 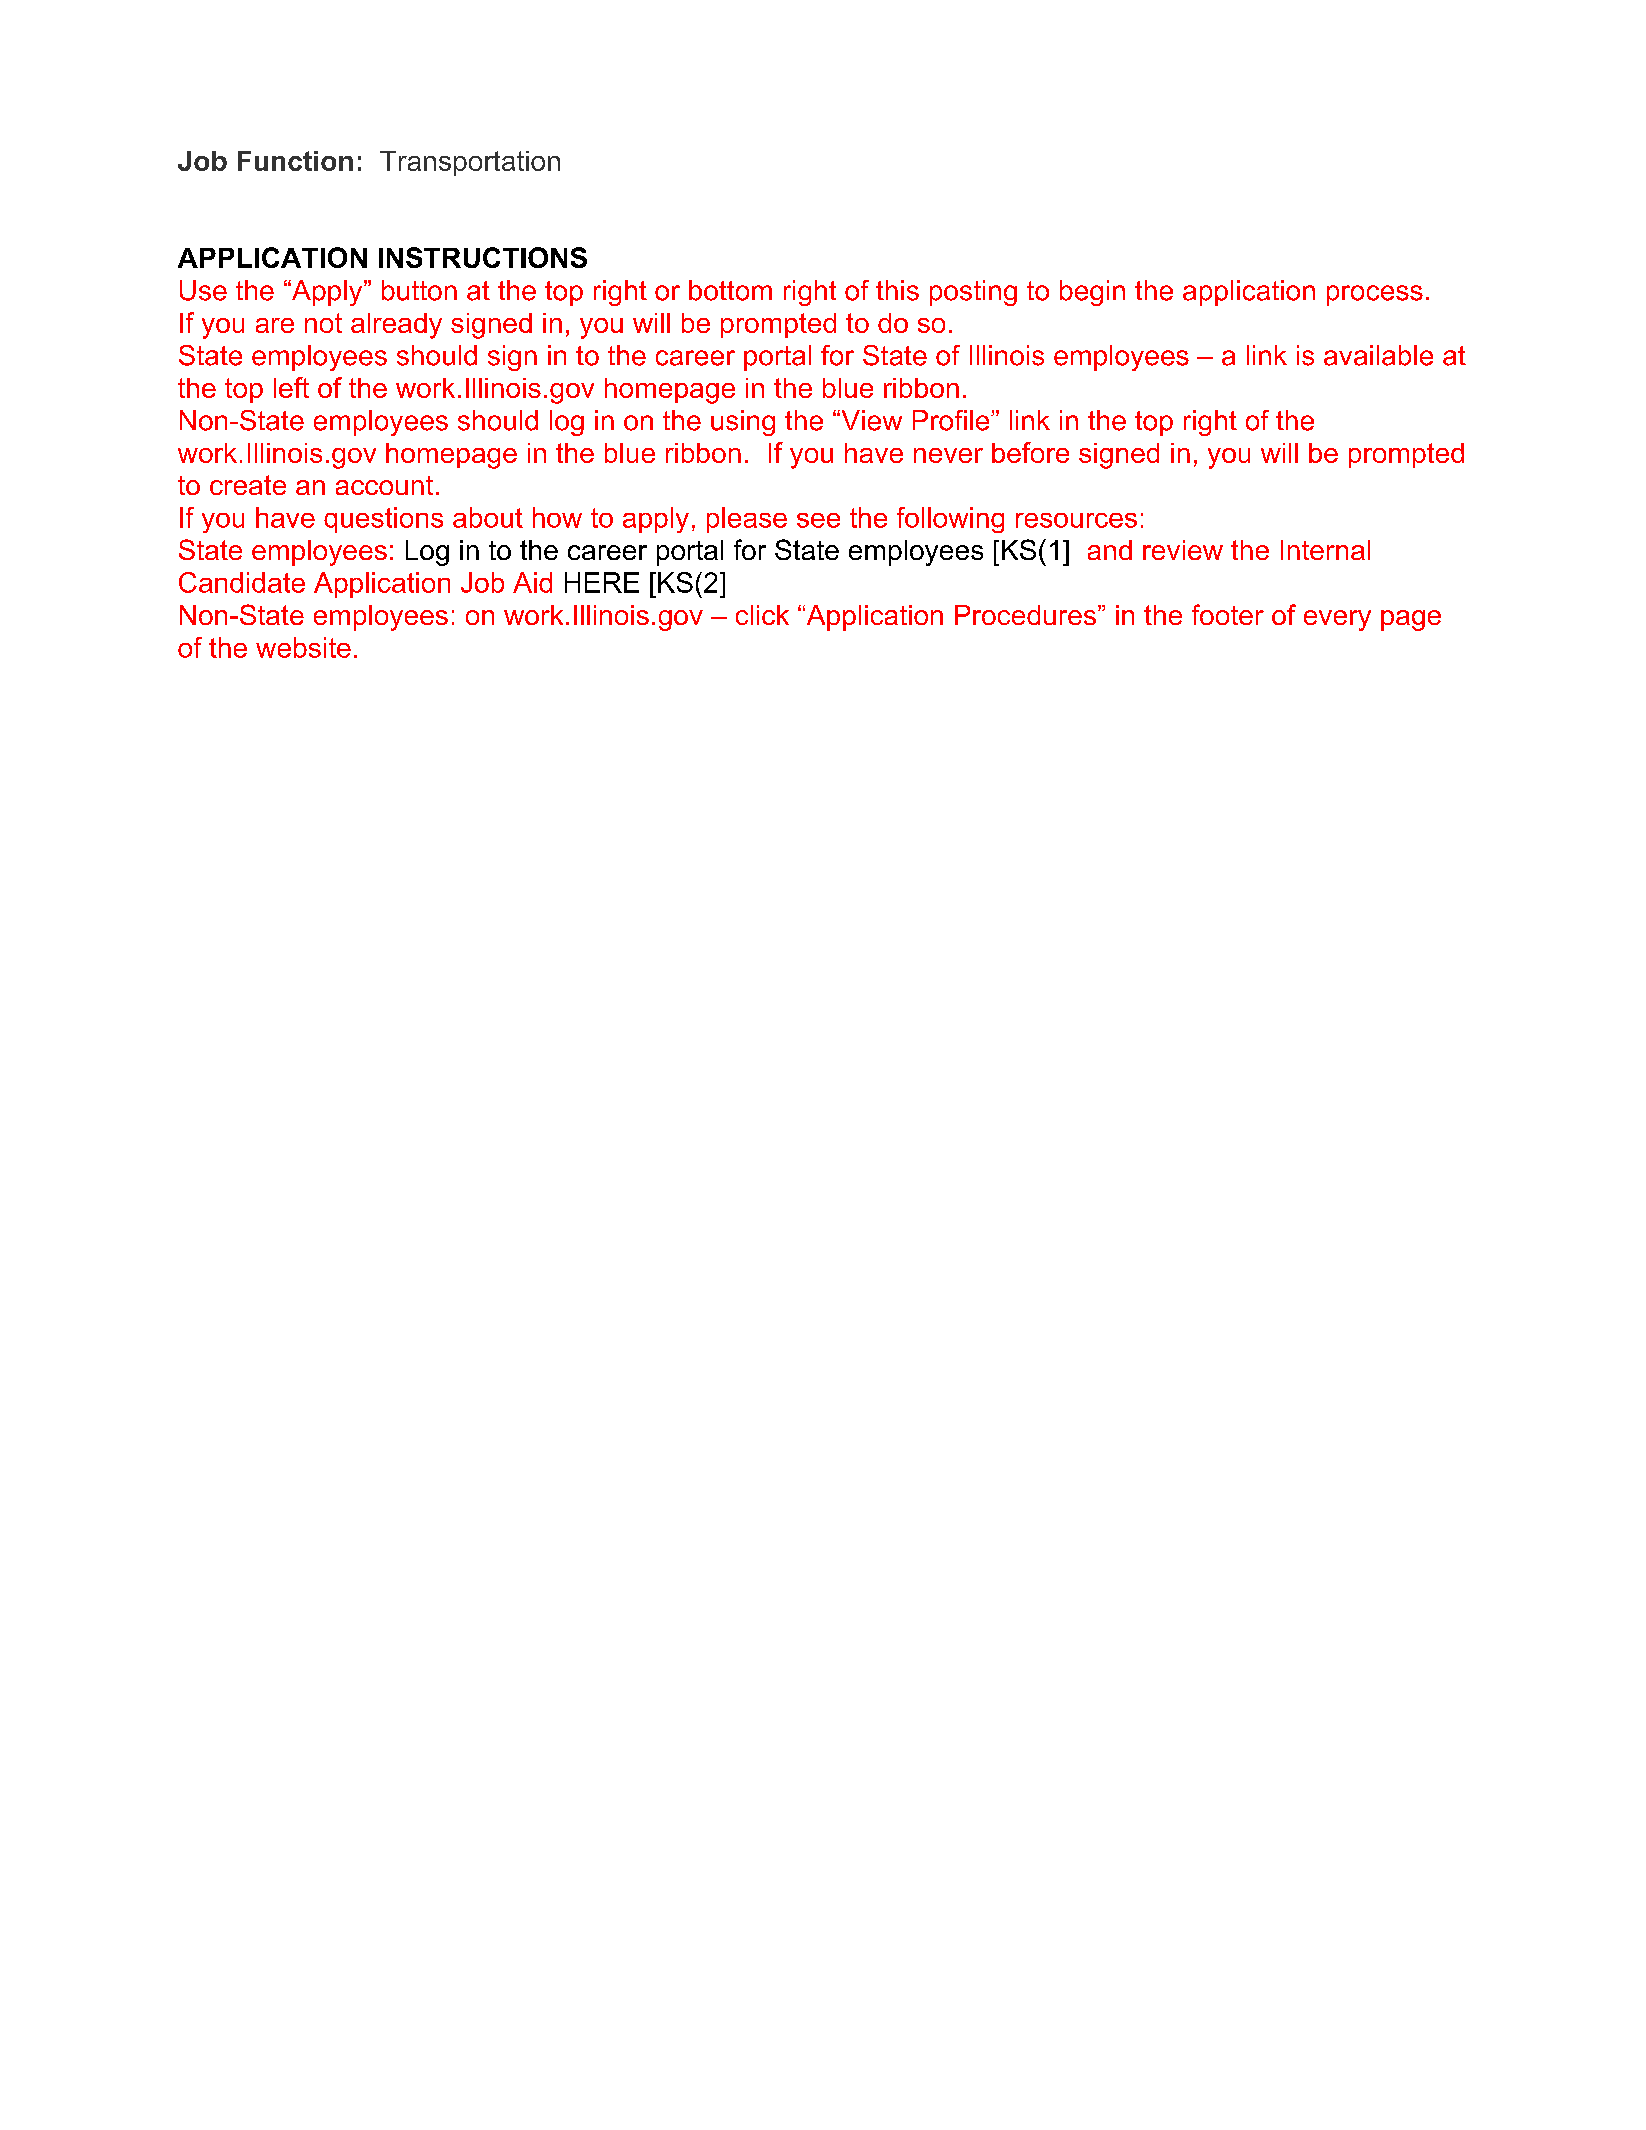 I want to click on available, so click(x=1378, y=355).
